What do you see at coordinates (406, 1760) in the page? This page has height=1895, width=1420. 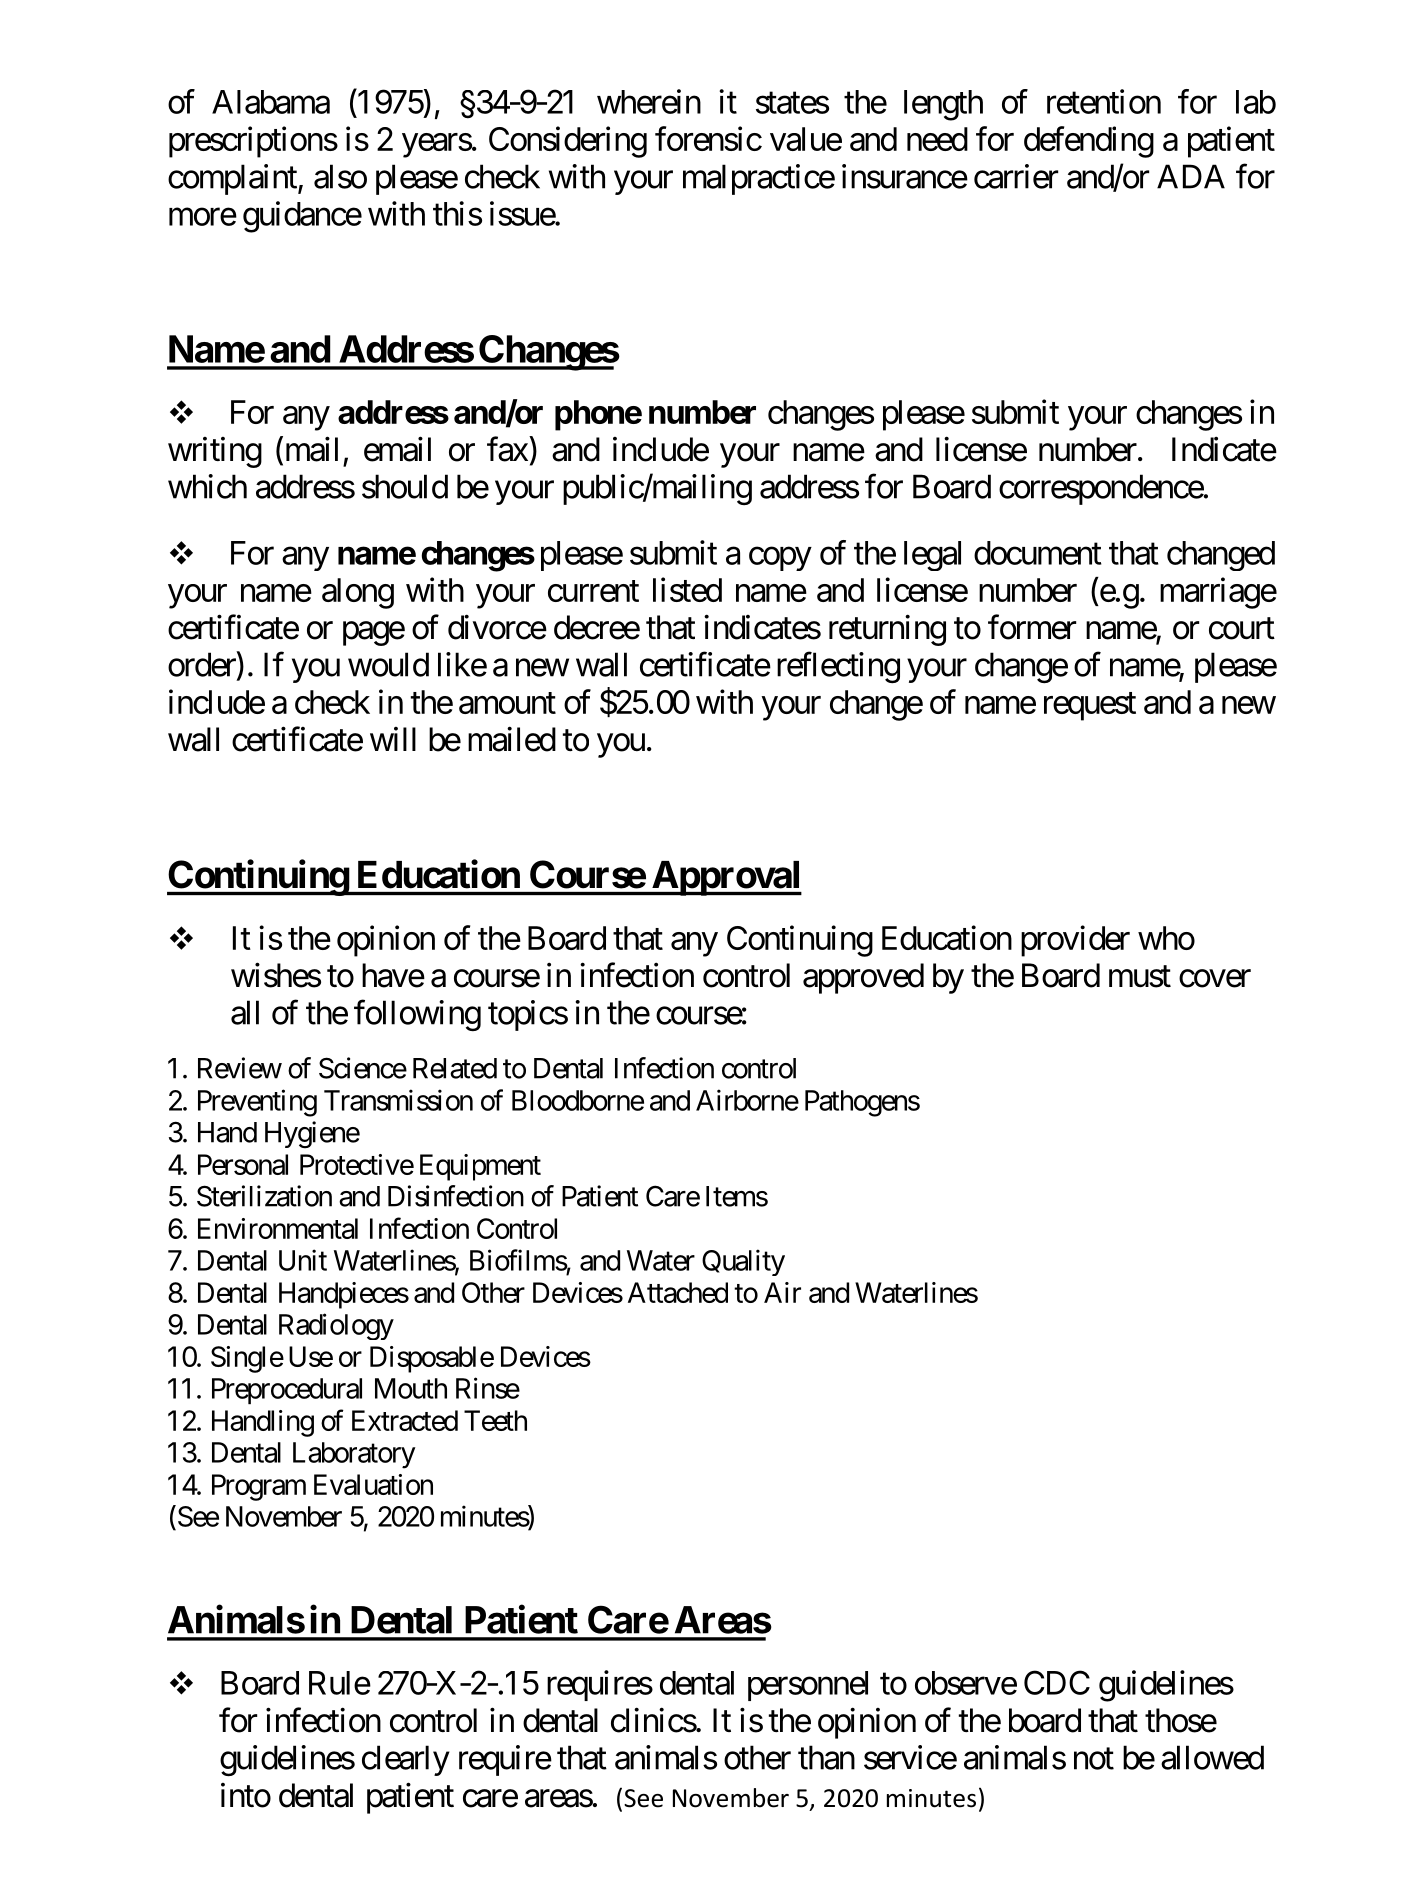 I see `clearly` at bounding box center [406, 1760].
